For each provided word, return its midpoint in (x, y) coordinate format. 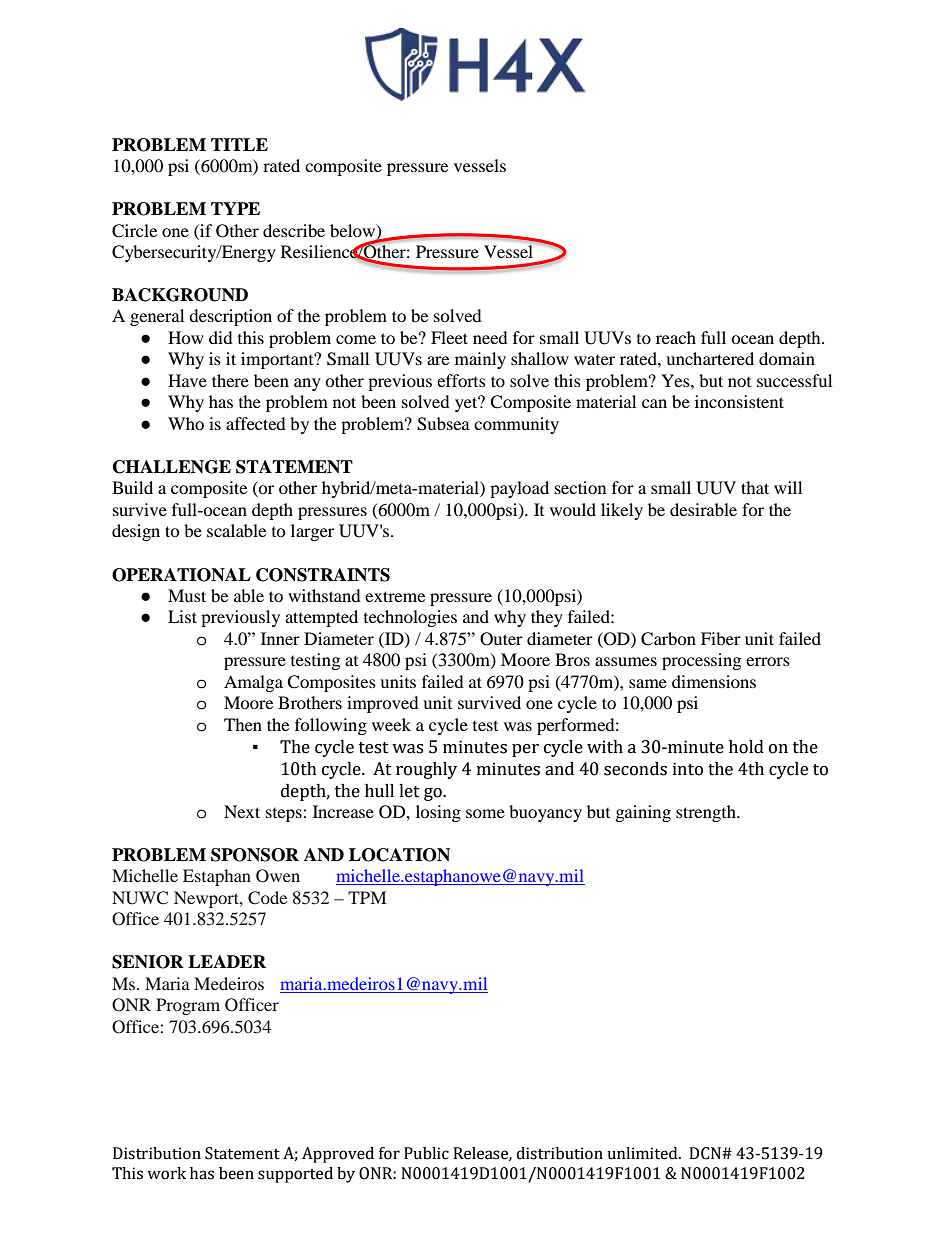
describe (294, 230)
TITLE (239, 144)
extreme (395, 596)
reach (676, 337)
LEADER (227, 961)
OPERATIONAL (181, 575)
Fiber (721, 638)
